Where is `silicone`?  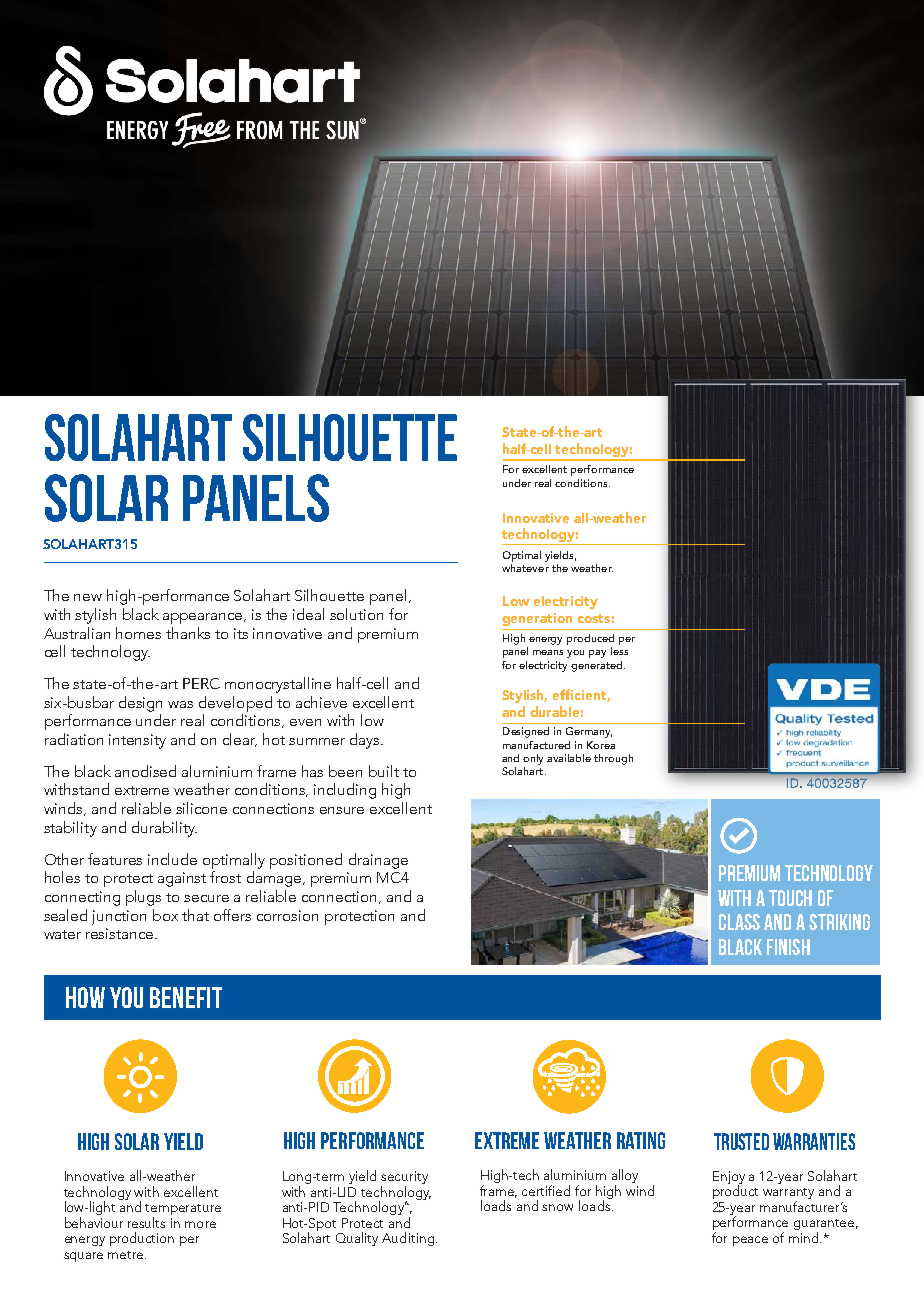
silicone is located at coordinates (201, 808).
